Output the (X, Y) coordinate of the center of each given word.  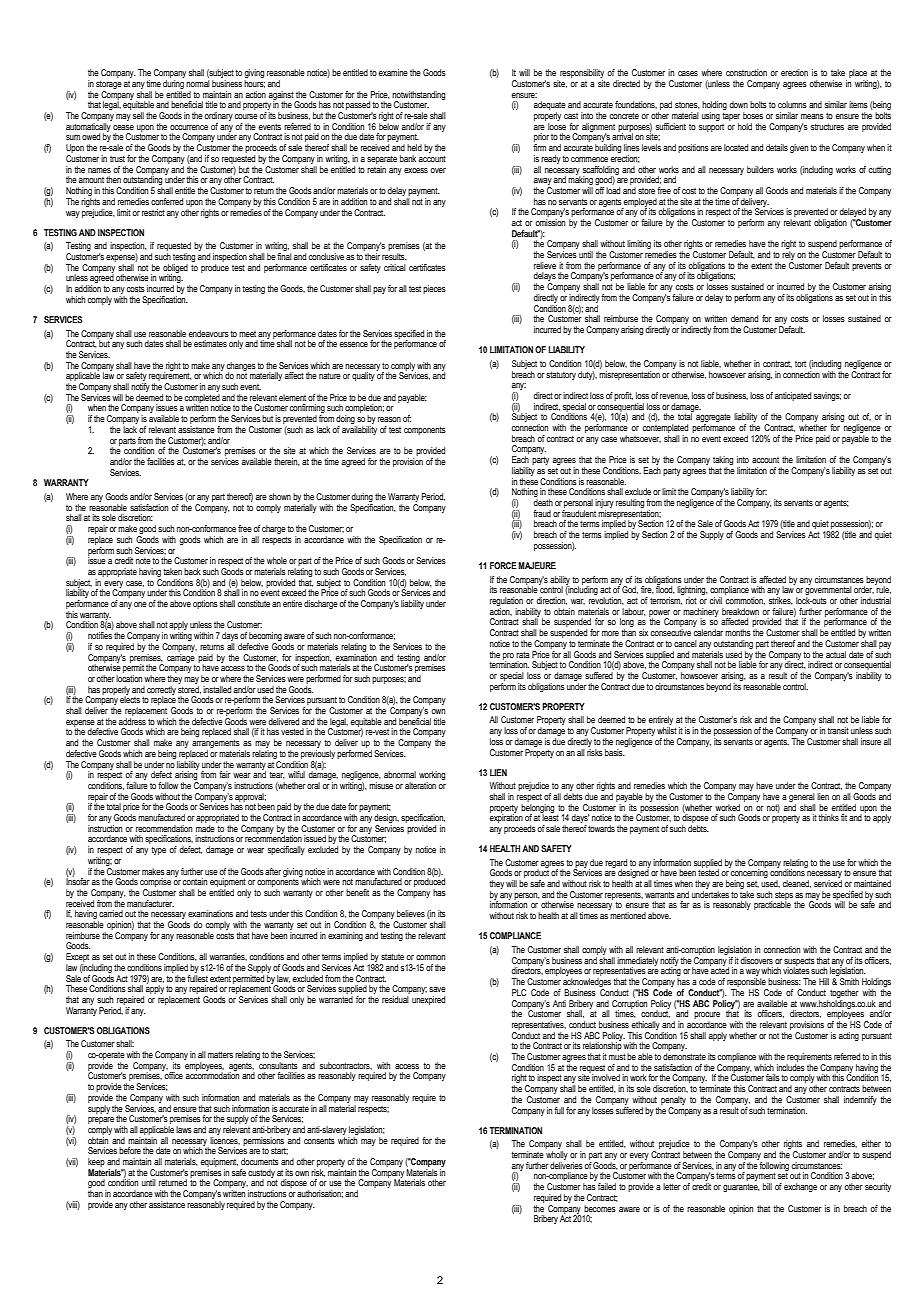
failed (607, 1186)
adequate (550, 107)
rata (523, 654)
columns (792, 104)
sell (138, 115)
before (130, 1150)
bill (767, 1186)
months (738, 632)
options (205, 604)
